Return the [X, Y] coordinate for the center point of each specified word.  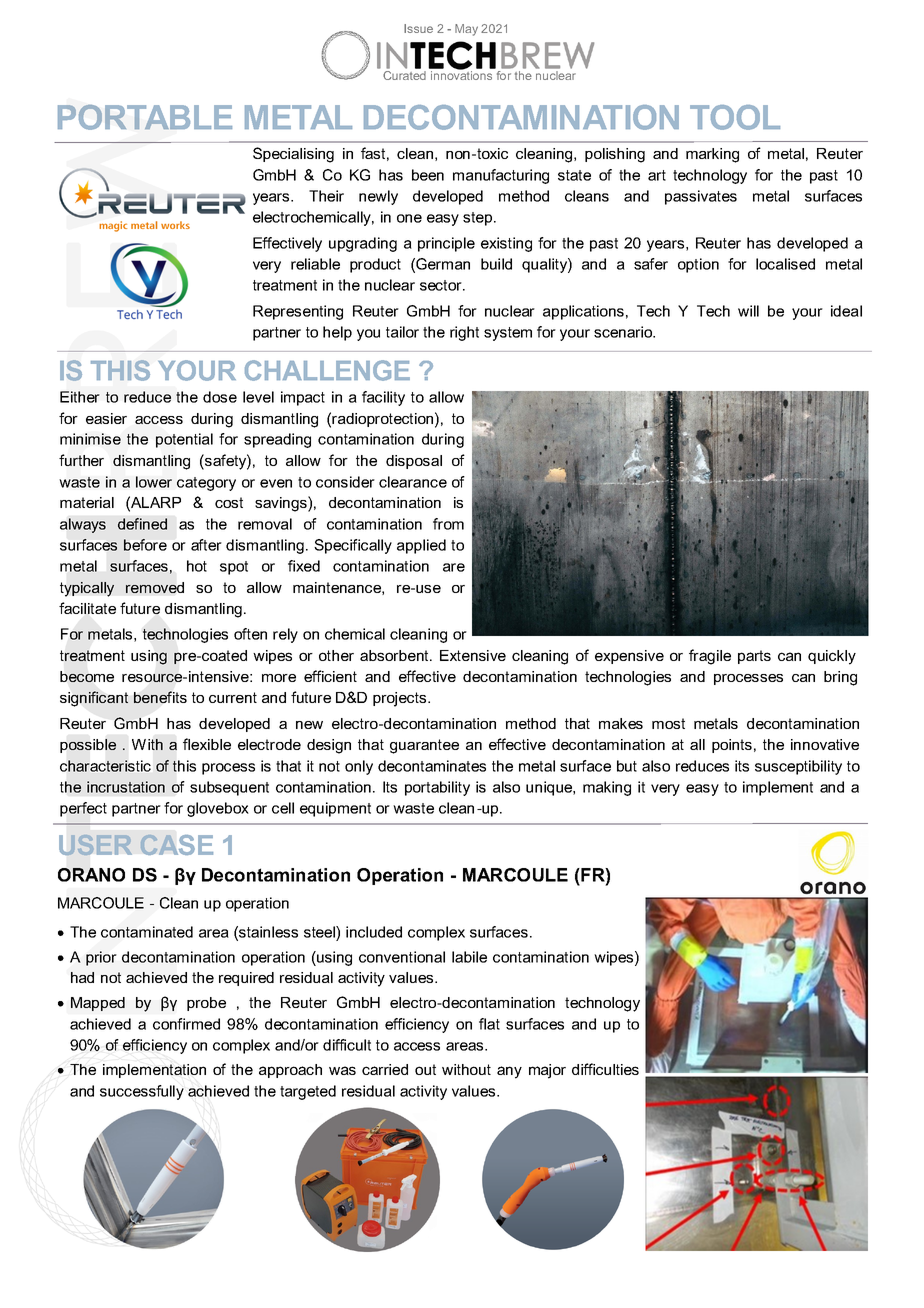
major [547, 1071]
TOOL [735, 117]
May [466, 30]
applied [421, 546]
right [464, 333]
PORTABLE [145, 117]
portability [437, 788]
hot [197, 566]
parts [754, 657]
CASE [176, 844]
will [748, 311]
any [509, 1072]
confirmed [186, 1024]
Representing [298, 312]
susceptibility [798, 767]
